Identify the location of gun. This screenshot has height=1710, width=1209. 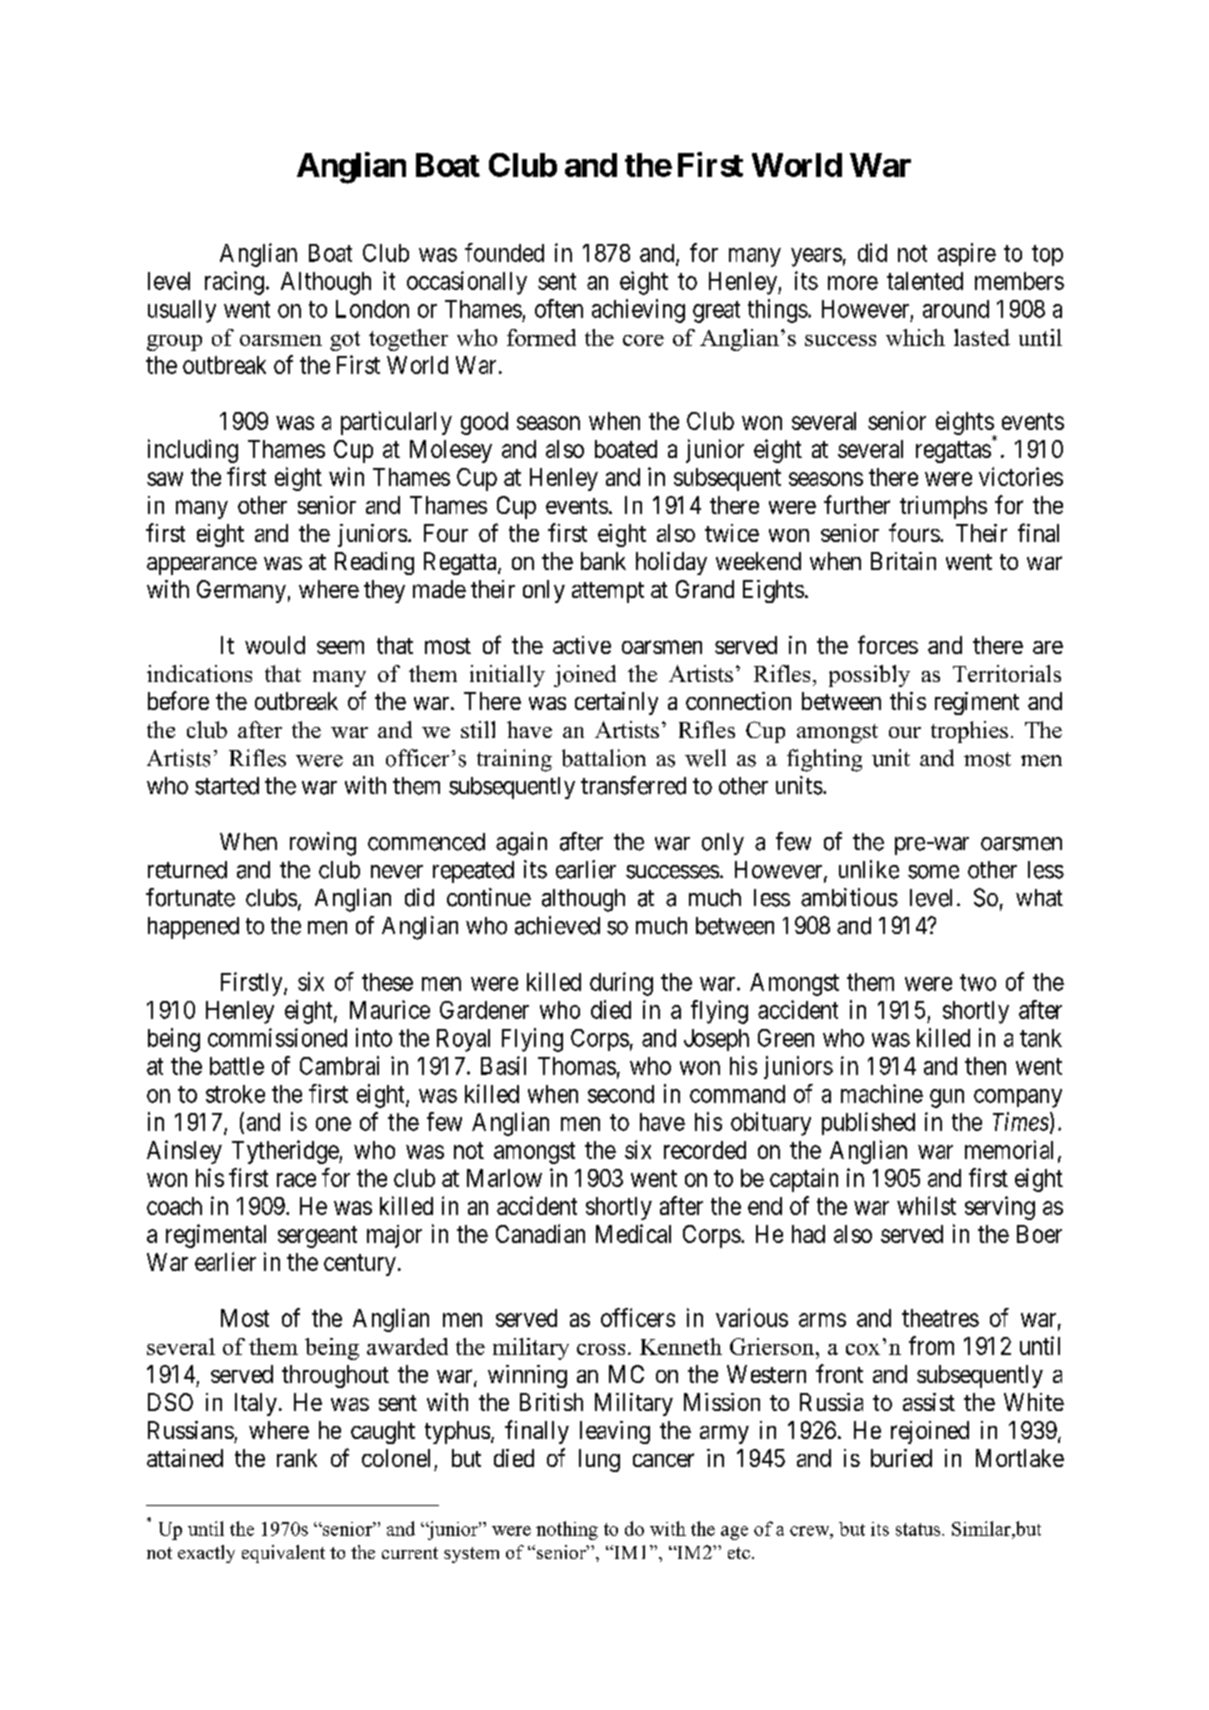
(947, 1098).
